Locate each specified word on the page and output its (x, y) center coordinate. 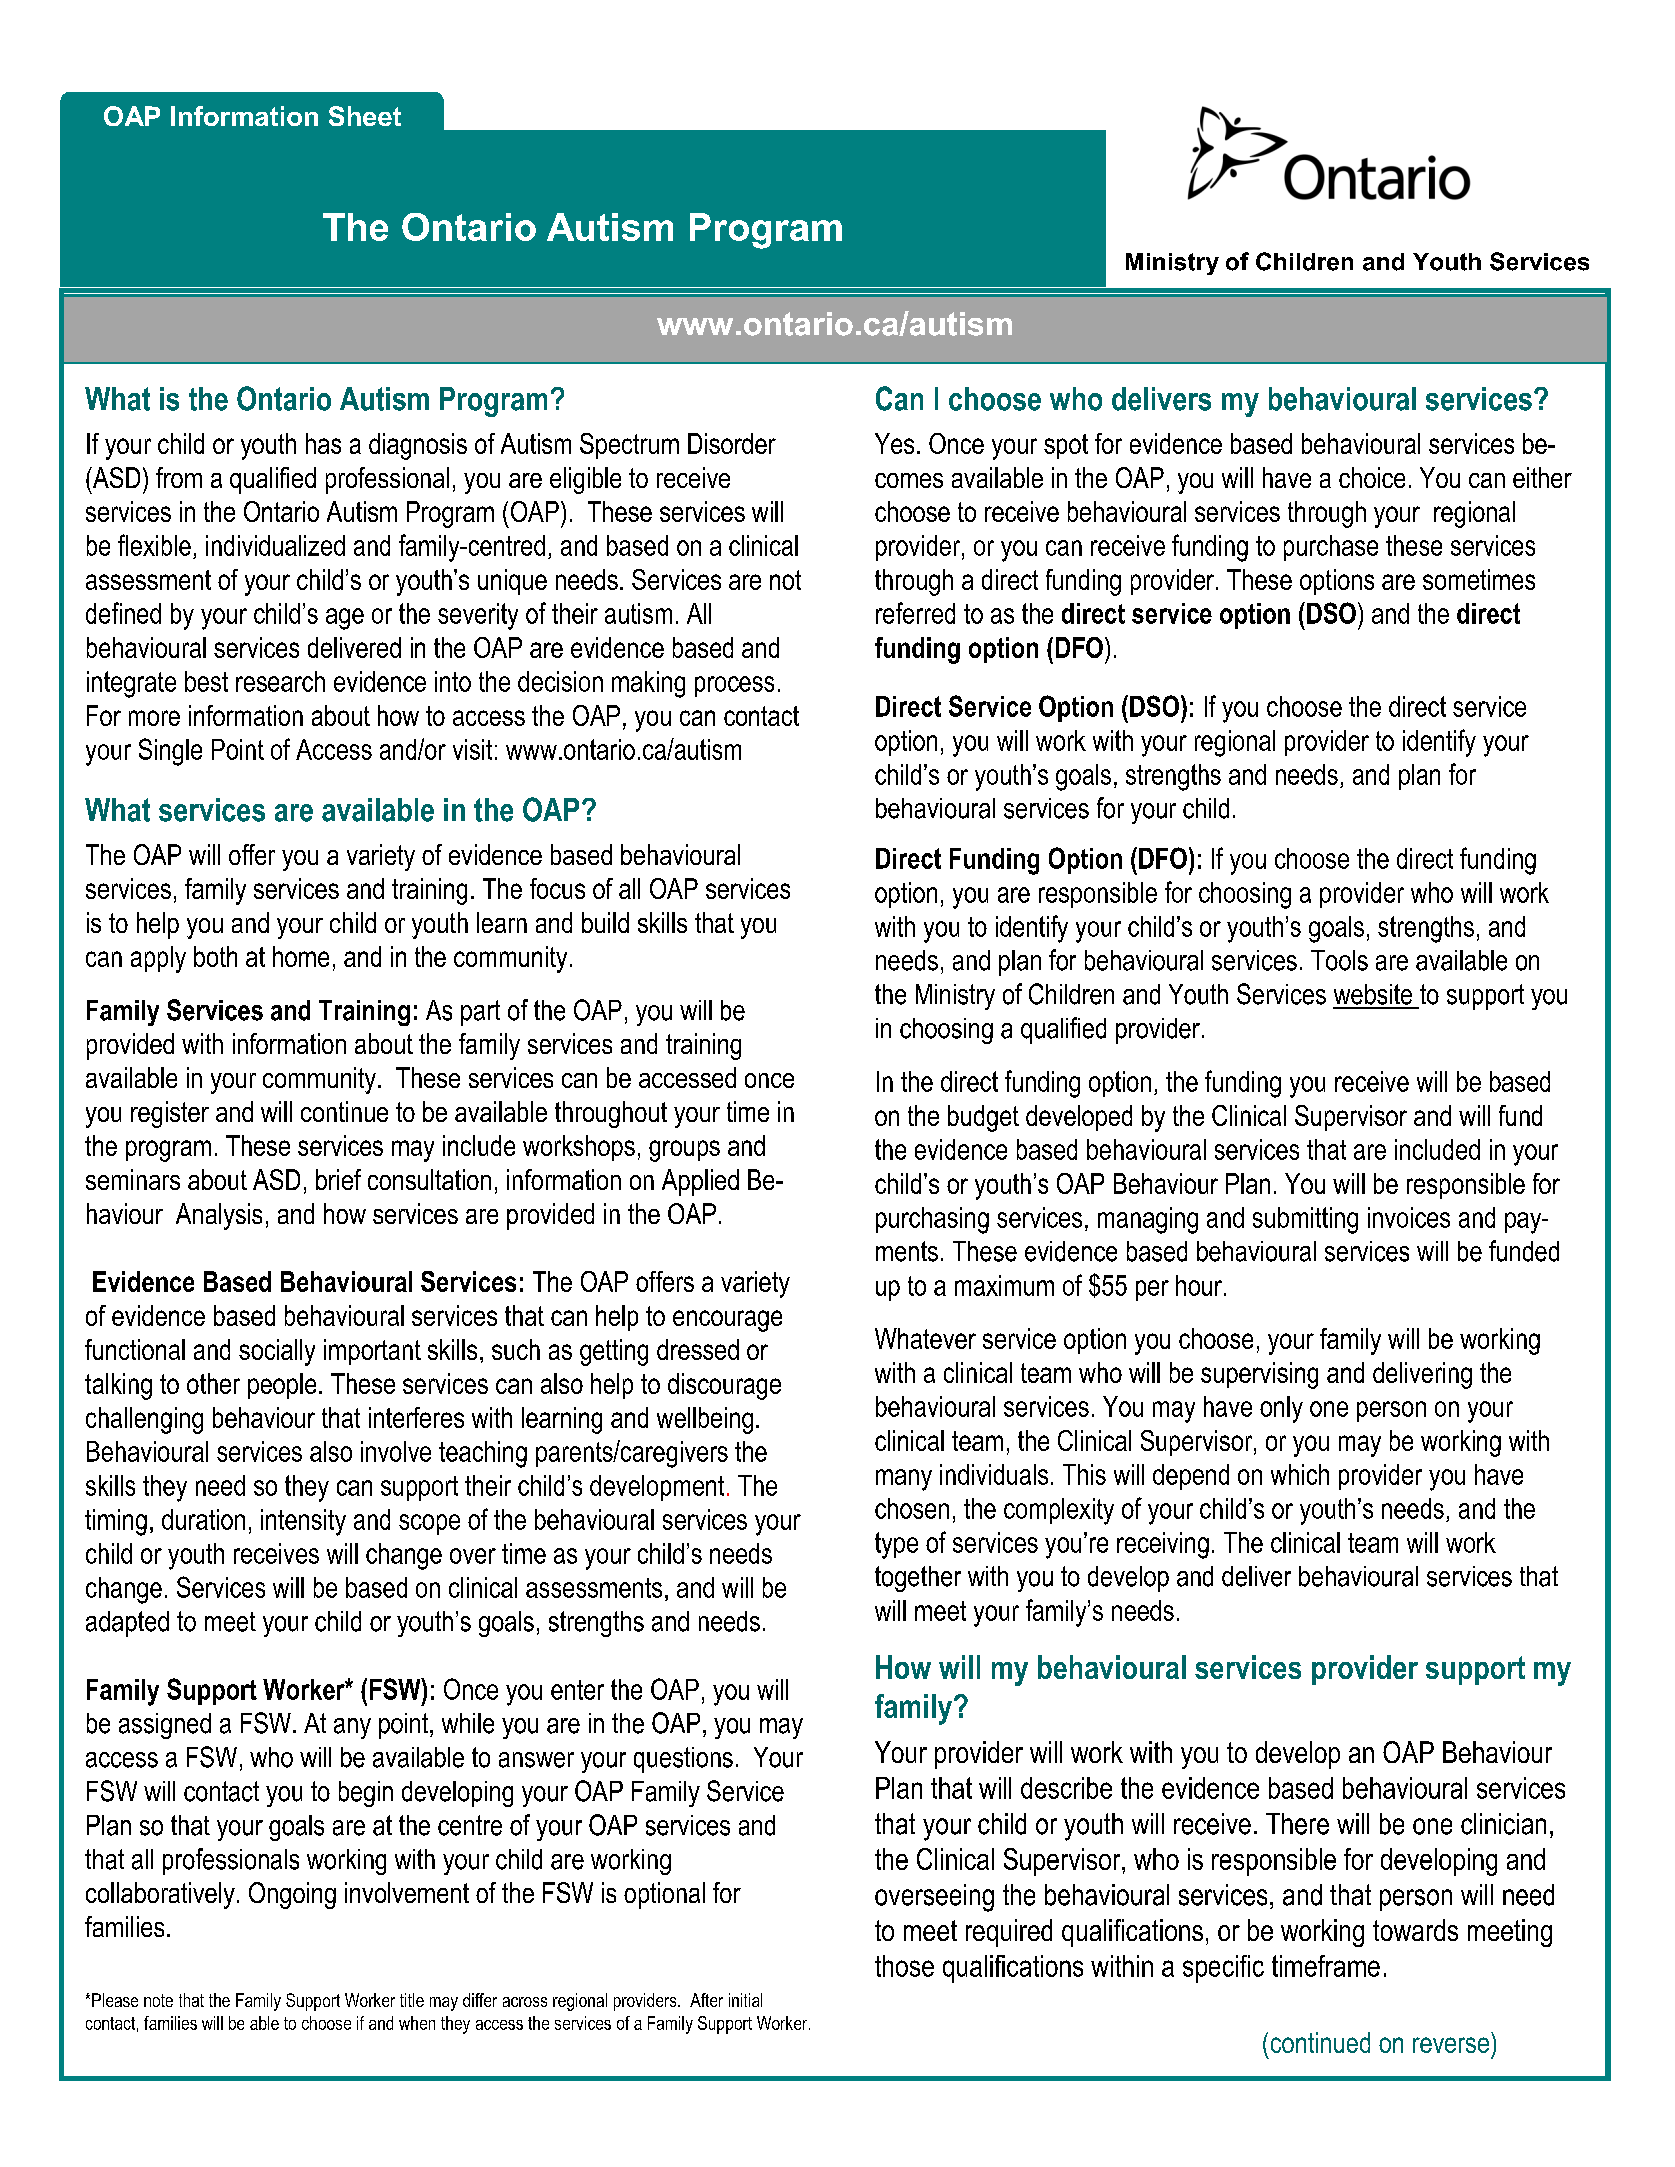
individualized (275, 545)
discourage (724, 1386)
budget (983, 1118)
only (1281, 1409)
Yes (894, 443)
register (170, 1114)
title (412, 2000)
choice (1372, 477)
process (734, 686)
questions (683, 1760)
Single (170, 752)
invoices (1409, 1217)
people (282, 1386)
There (1297, 1824)
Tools (1339, 960)
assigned (165, 1726)
